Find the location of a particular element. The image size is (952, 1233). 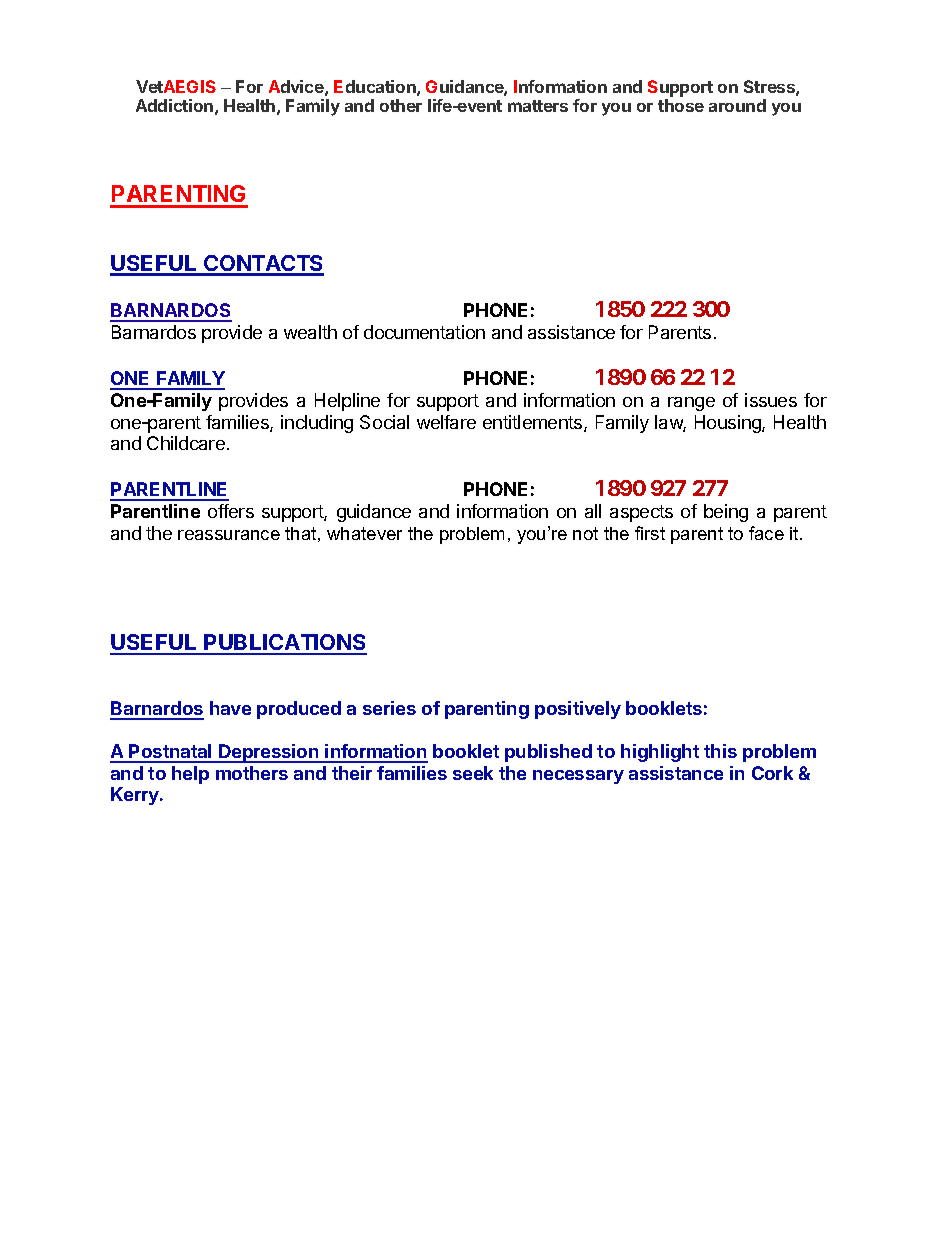

matters is located at coordinates (538, 106).
